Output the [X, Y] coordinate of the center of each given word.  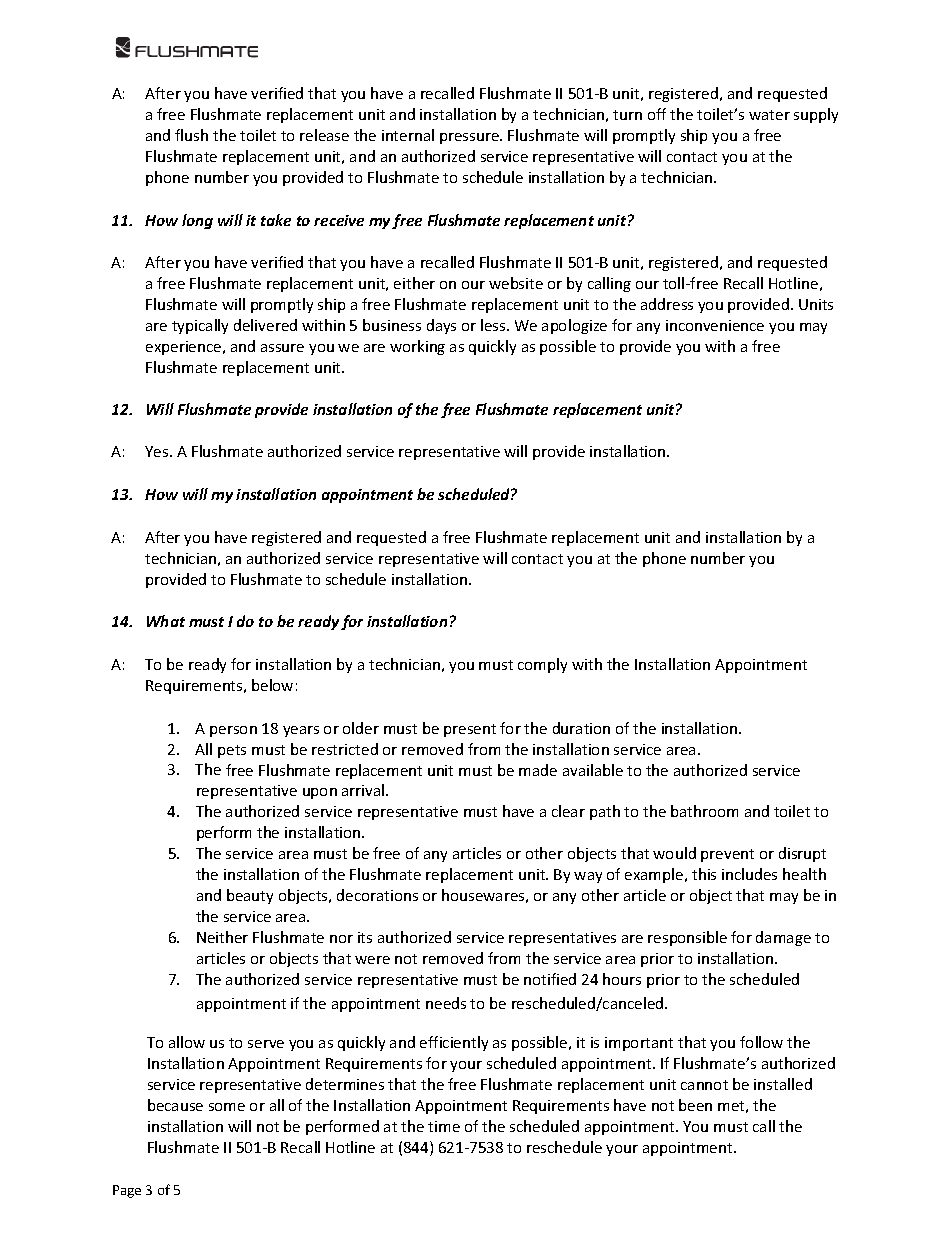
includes [749, 874]
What [166, 621]
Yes [158, 451]
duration [581, 728]
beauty [250, 896]
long [197, 221]
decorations [377, 895]
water [769, 115]
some [227, 1107]
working [417, 347]
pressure [470, 138]
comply [542, 665]
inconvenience [715, 325]
